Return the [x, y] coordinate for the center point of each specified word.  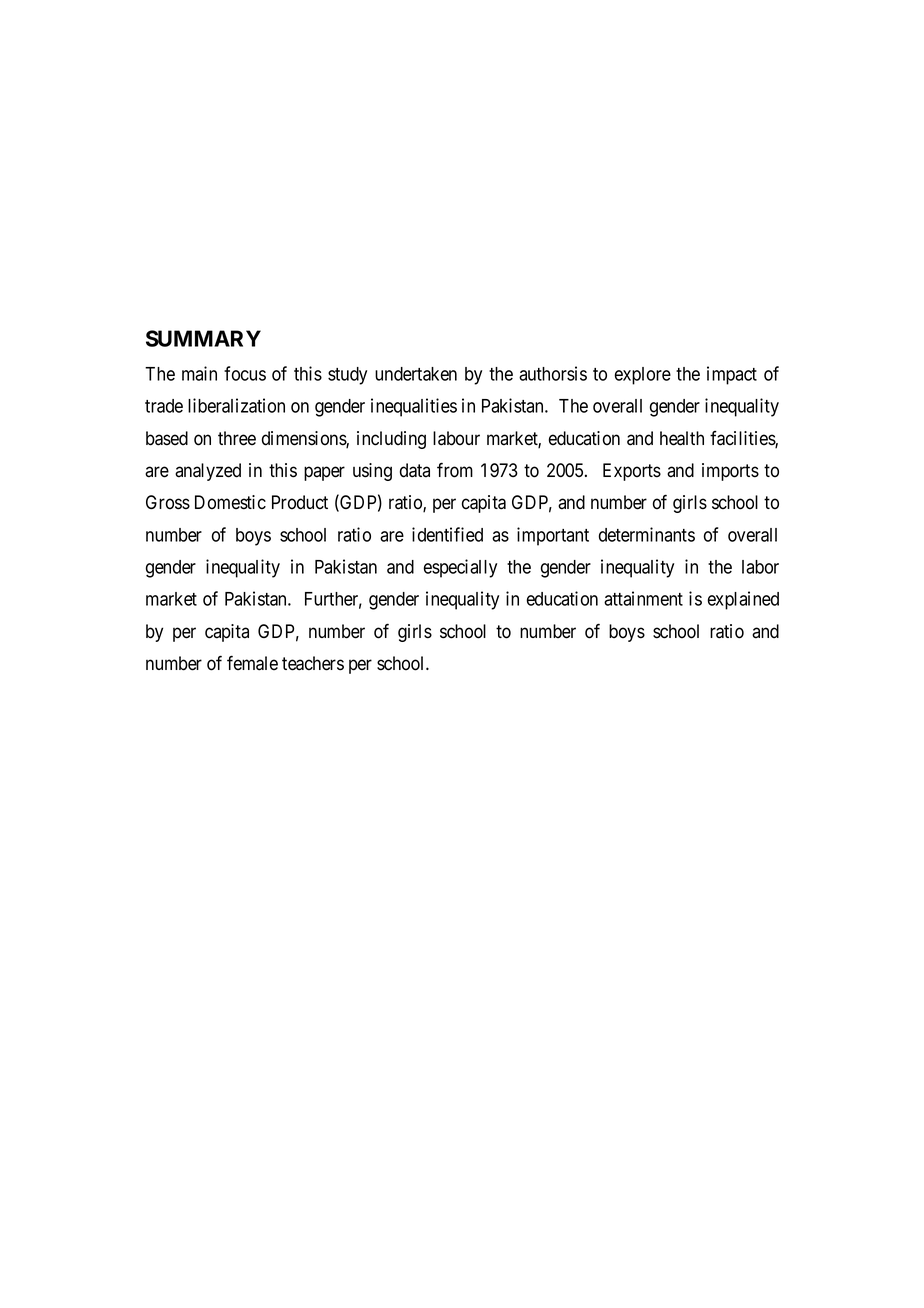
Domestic [230, 502]
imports [730, 472]
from [455, 470]
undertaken [416, 374]
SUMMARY [203, 338]
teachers [313, 663]
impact [732, 375]
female [252, 663]
